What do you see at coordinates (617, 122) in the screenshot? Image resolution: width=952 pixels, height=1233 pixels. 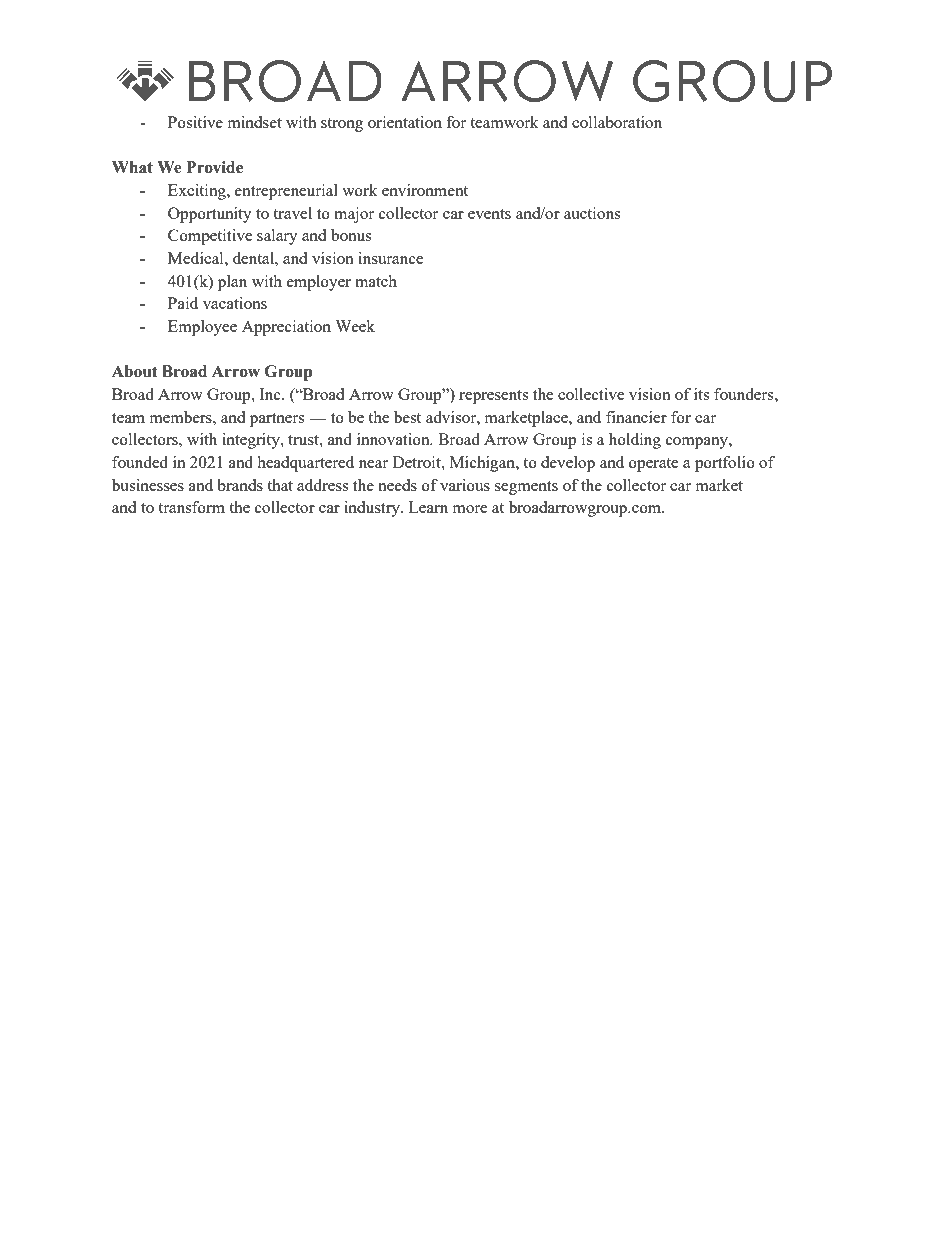 I see `collaboration` at bounding box center [617, 122].
